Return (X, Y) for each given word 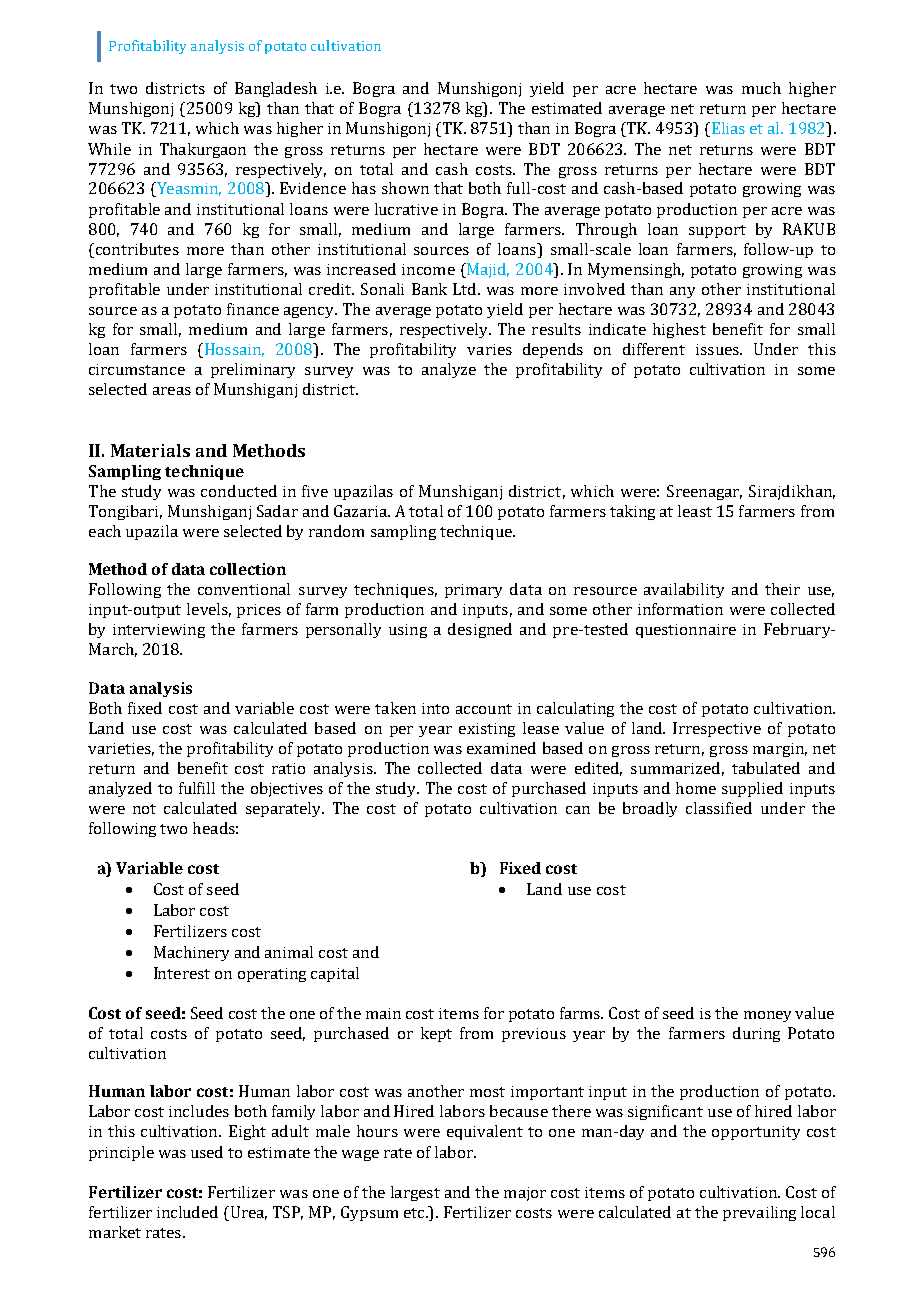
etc (416, 1213)
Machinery (191, 953)
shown (405, 188)
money (767, 1016)
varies (489, 349)
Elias (727, 129)
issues (718, 349)
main (383, 1013)
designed (480, 630)
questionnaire (686, 631)
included (187, 1212)
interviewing (159, 631)
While (109, 149)
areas (172, 391)
